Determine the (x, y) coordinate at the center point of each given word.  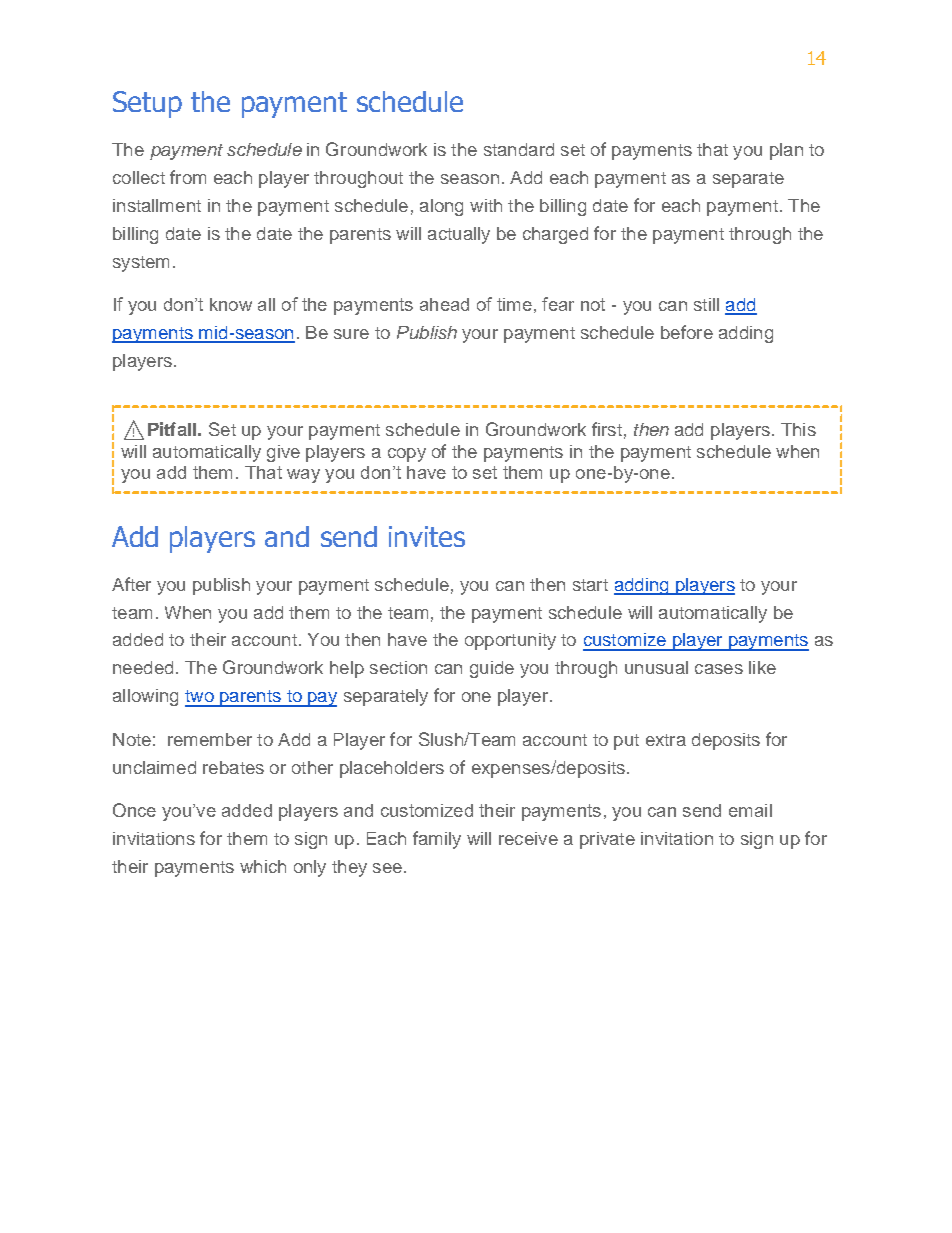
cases (719, 669)
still (706, 304)
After (131, 584)
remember (210, 739)
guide (492, 669)
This (798, 429)
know (231, 304)
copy (407, 455)
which (263, 866)
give (283, 453)
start (590, 585)
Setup (147, 104)
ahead (444, 304)
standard (519, 149)
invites (427, 536)
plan (786, 151)
